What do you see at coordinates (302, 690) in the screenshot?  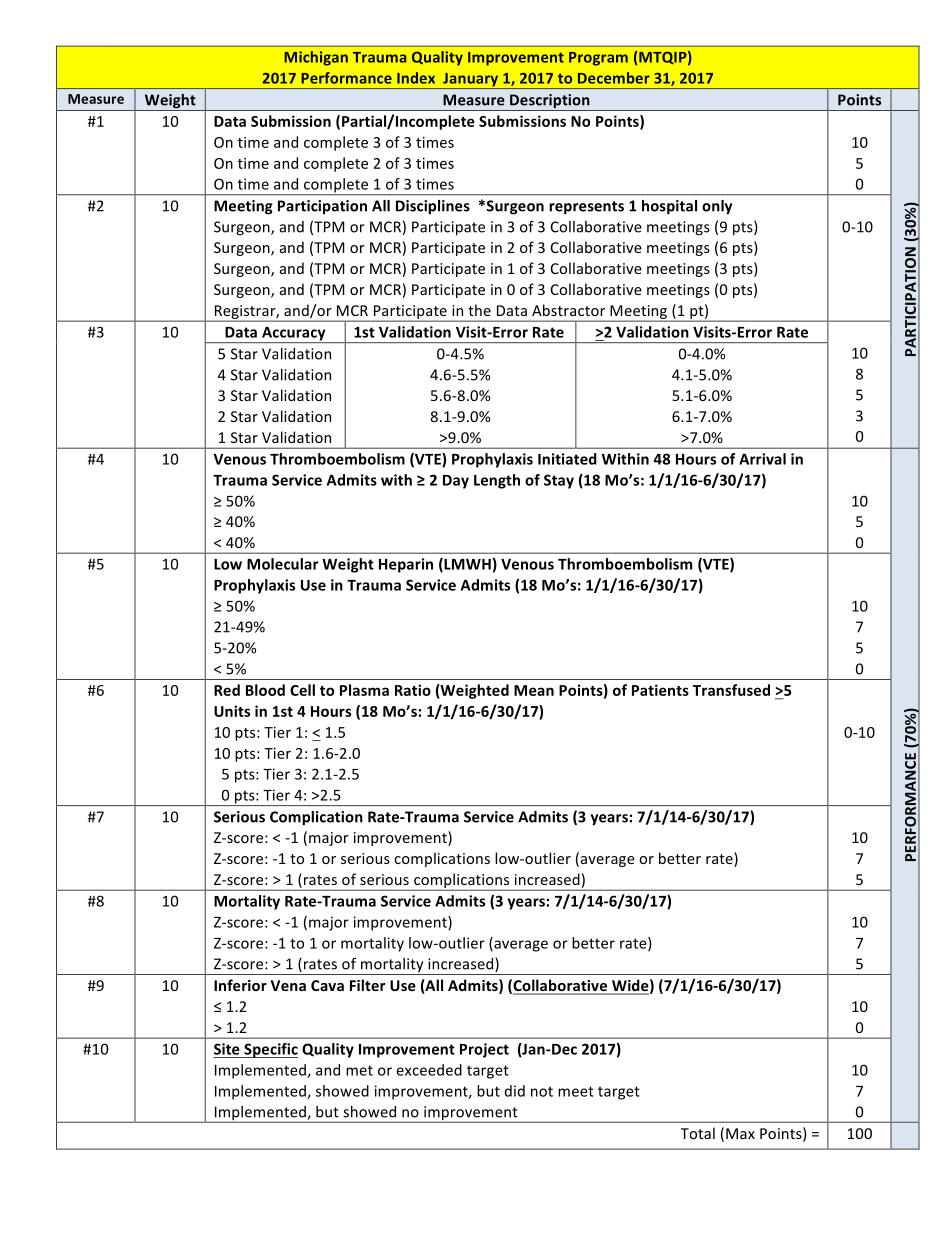 I see `Cell` at bounding box center [302, 690].
